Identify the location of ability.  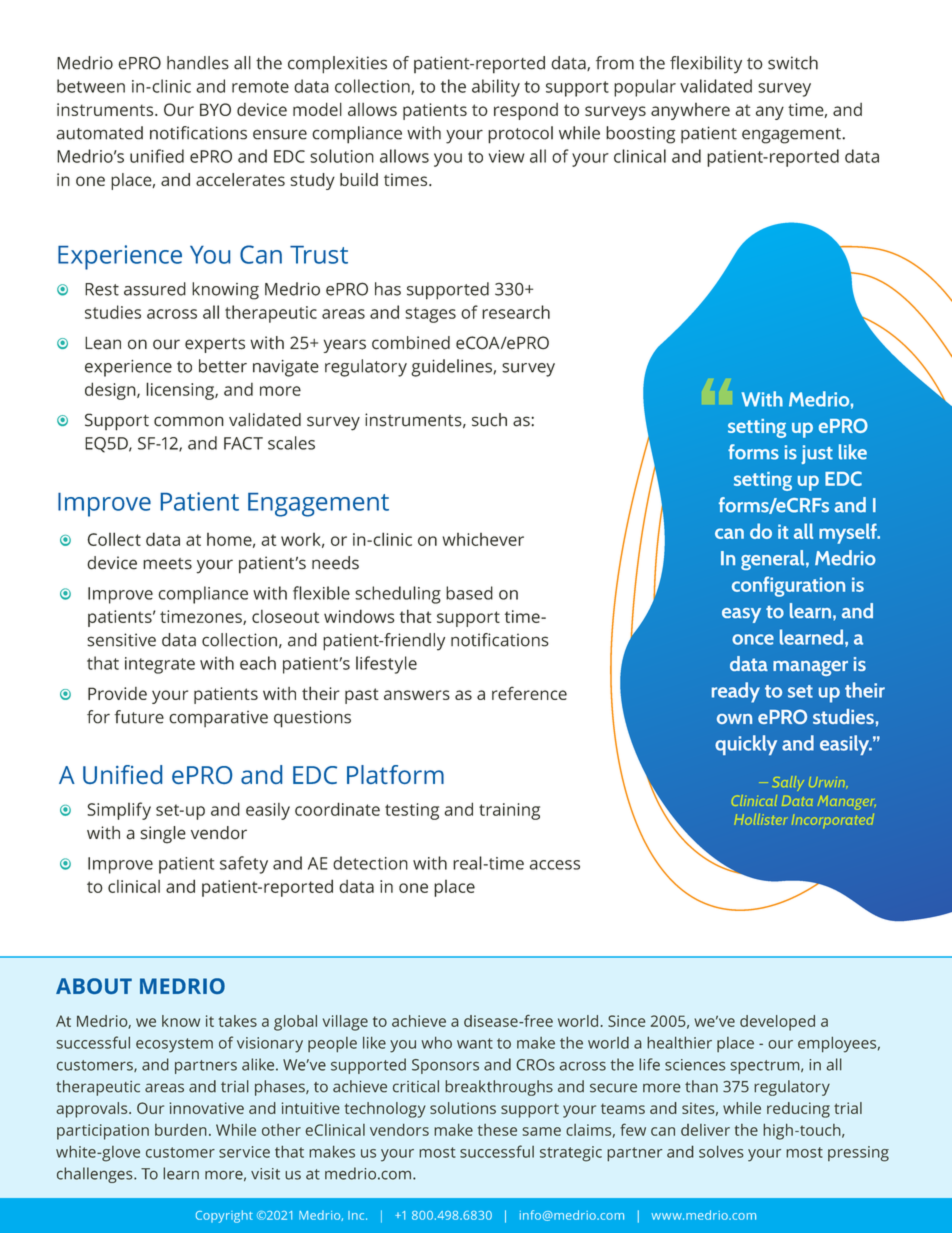
(496, 88).
